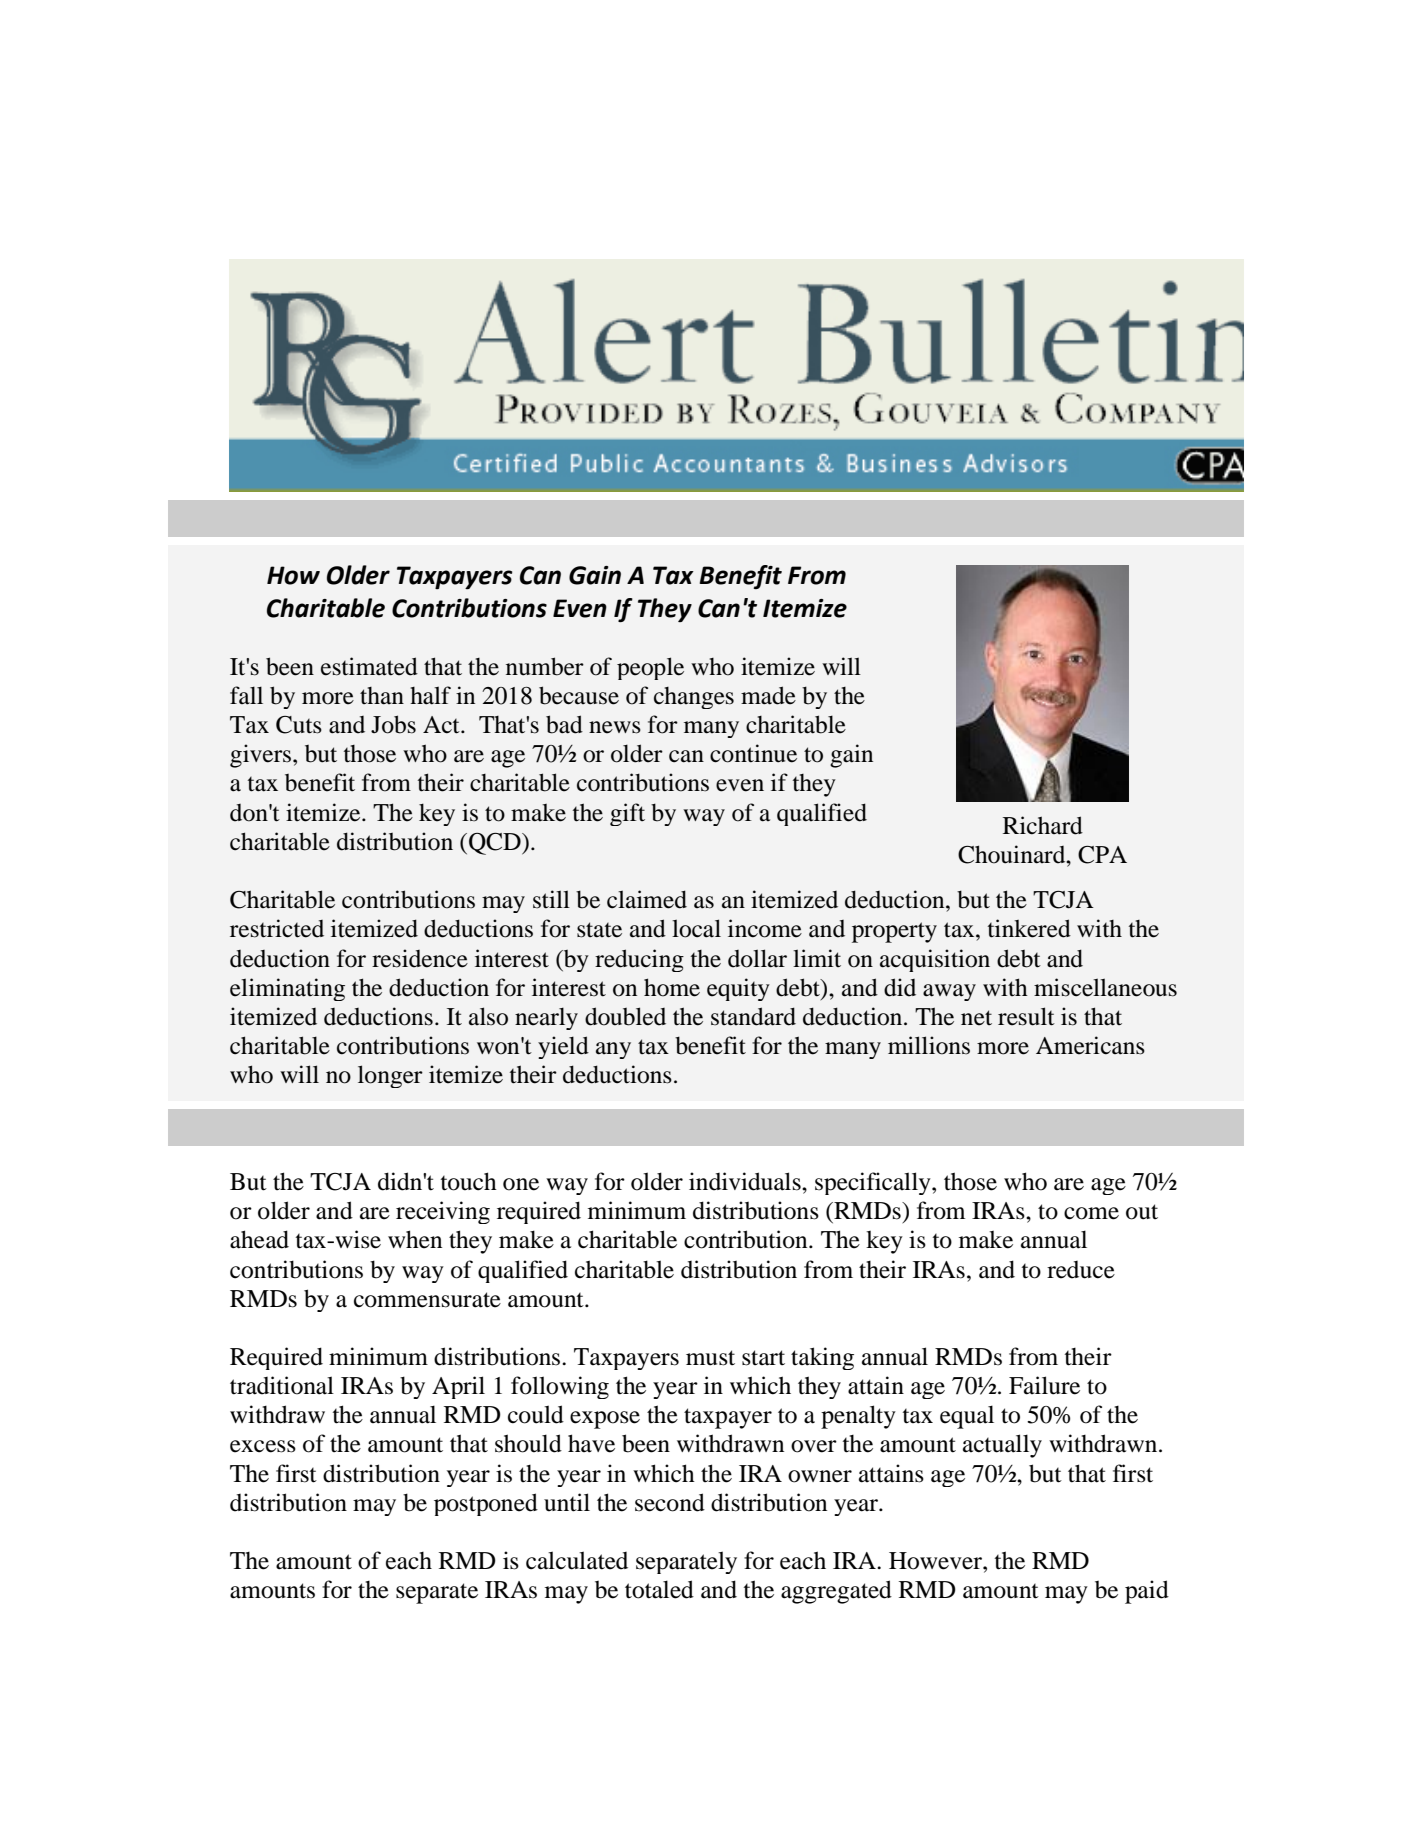 The width and height of the page is (1411, 1826). What do you see at coordinates (1147, 1592) in the page?
I see `paid` at bounding box center [1147, 1592].
